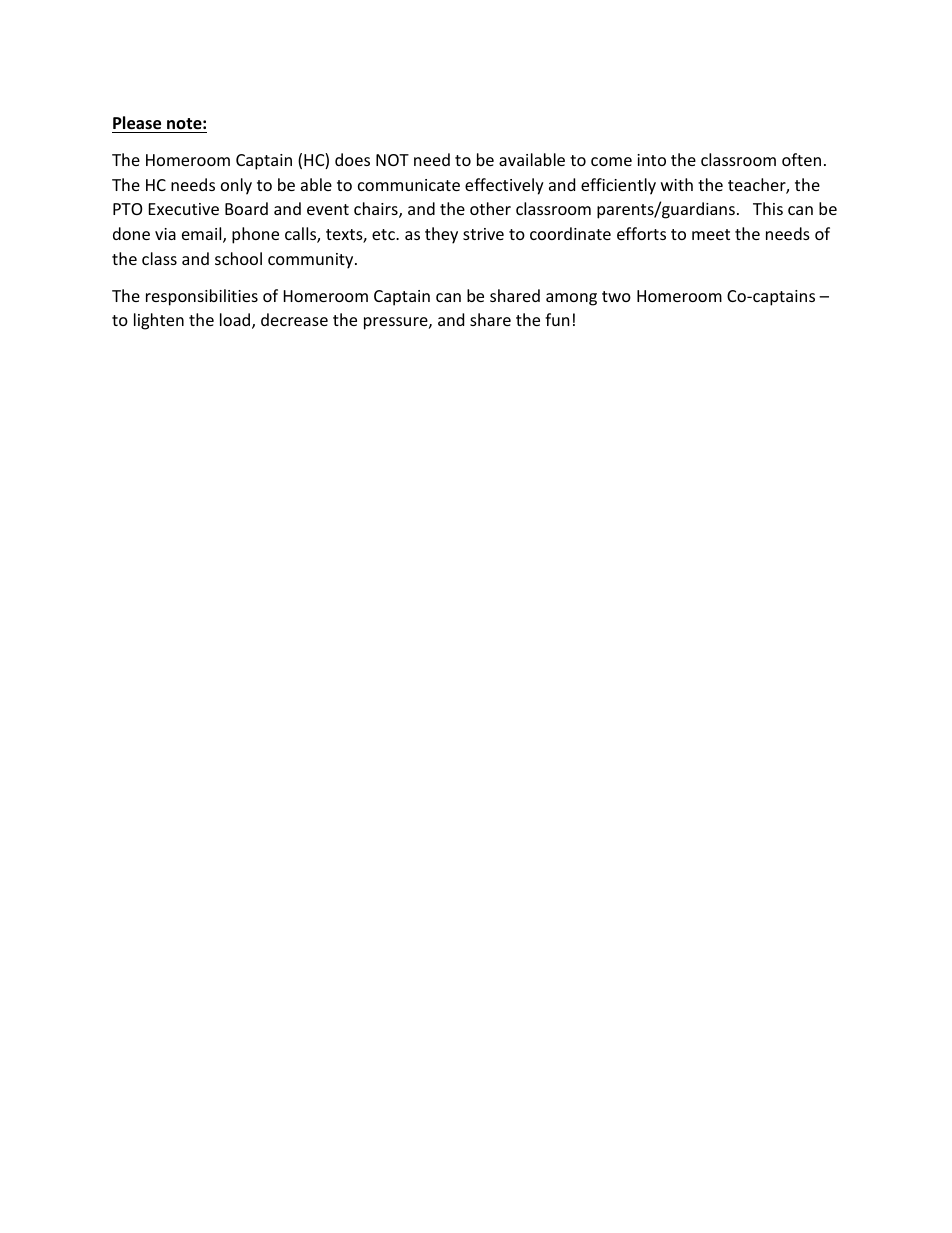 The image size is (952, 1233). Describe the element at coordinates (203, 235) in the document. I see `email` at that location.
